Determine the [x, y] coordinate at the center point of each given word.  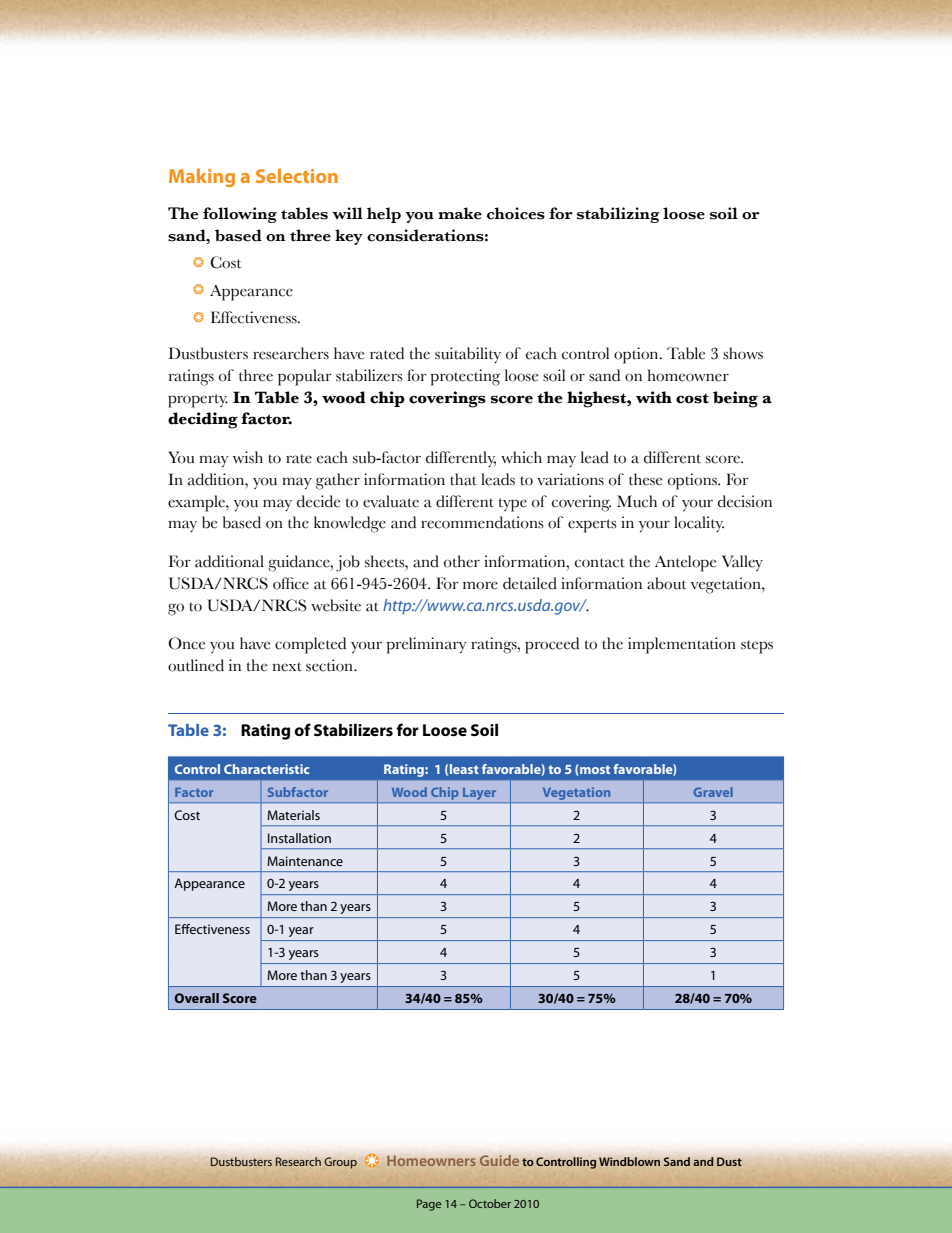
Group [340, 1163]
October [490, 1203]
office [291, 583]
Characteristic [266, 769]
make [460, 213]
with [654, 397]
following [240, 215]
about [666, 583]
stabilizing [618, 215]
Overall [196, 998]
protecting [465, 377]
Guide [499, 1160]
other [462, 561]
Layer [479, 794]
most [595, 769]
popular [305, 377]
